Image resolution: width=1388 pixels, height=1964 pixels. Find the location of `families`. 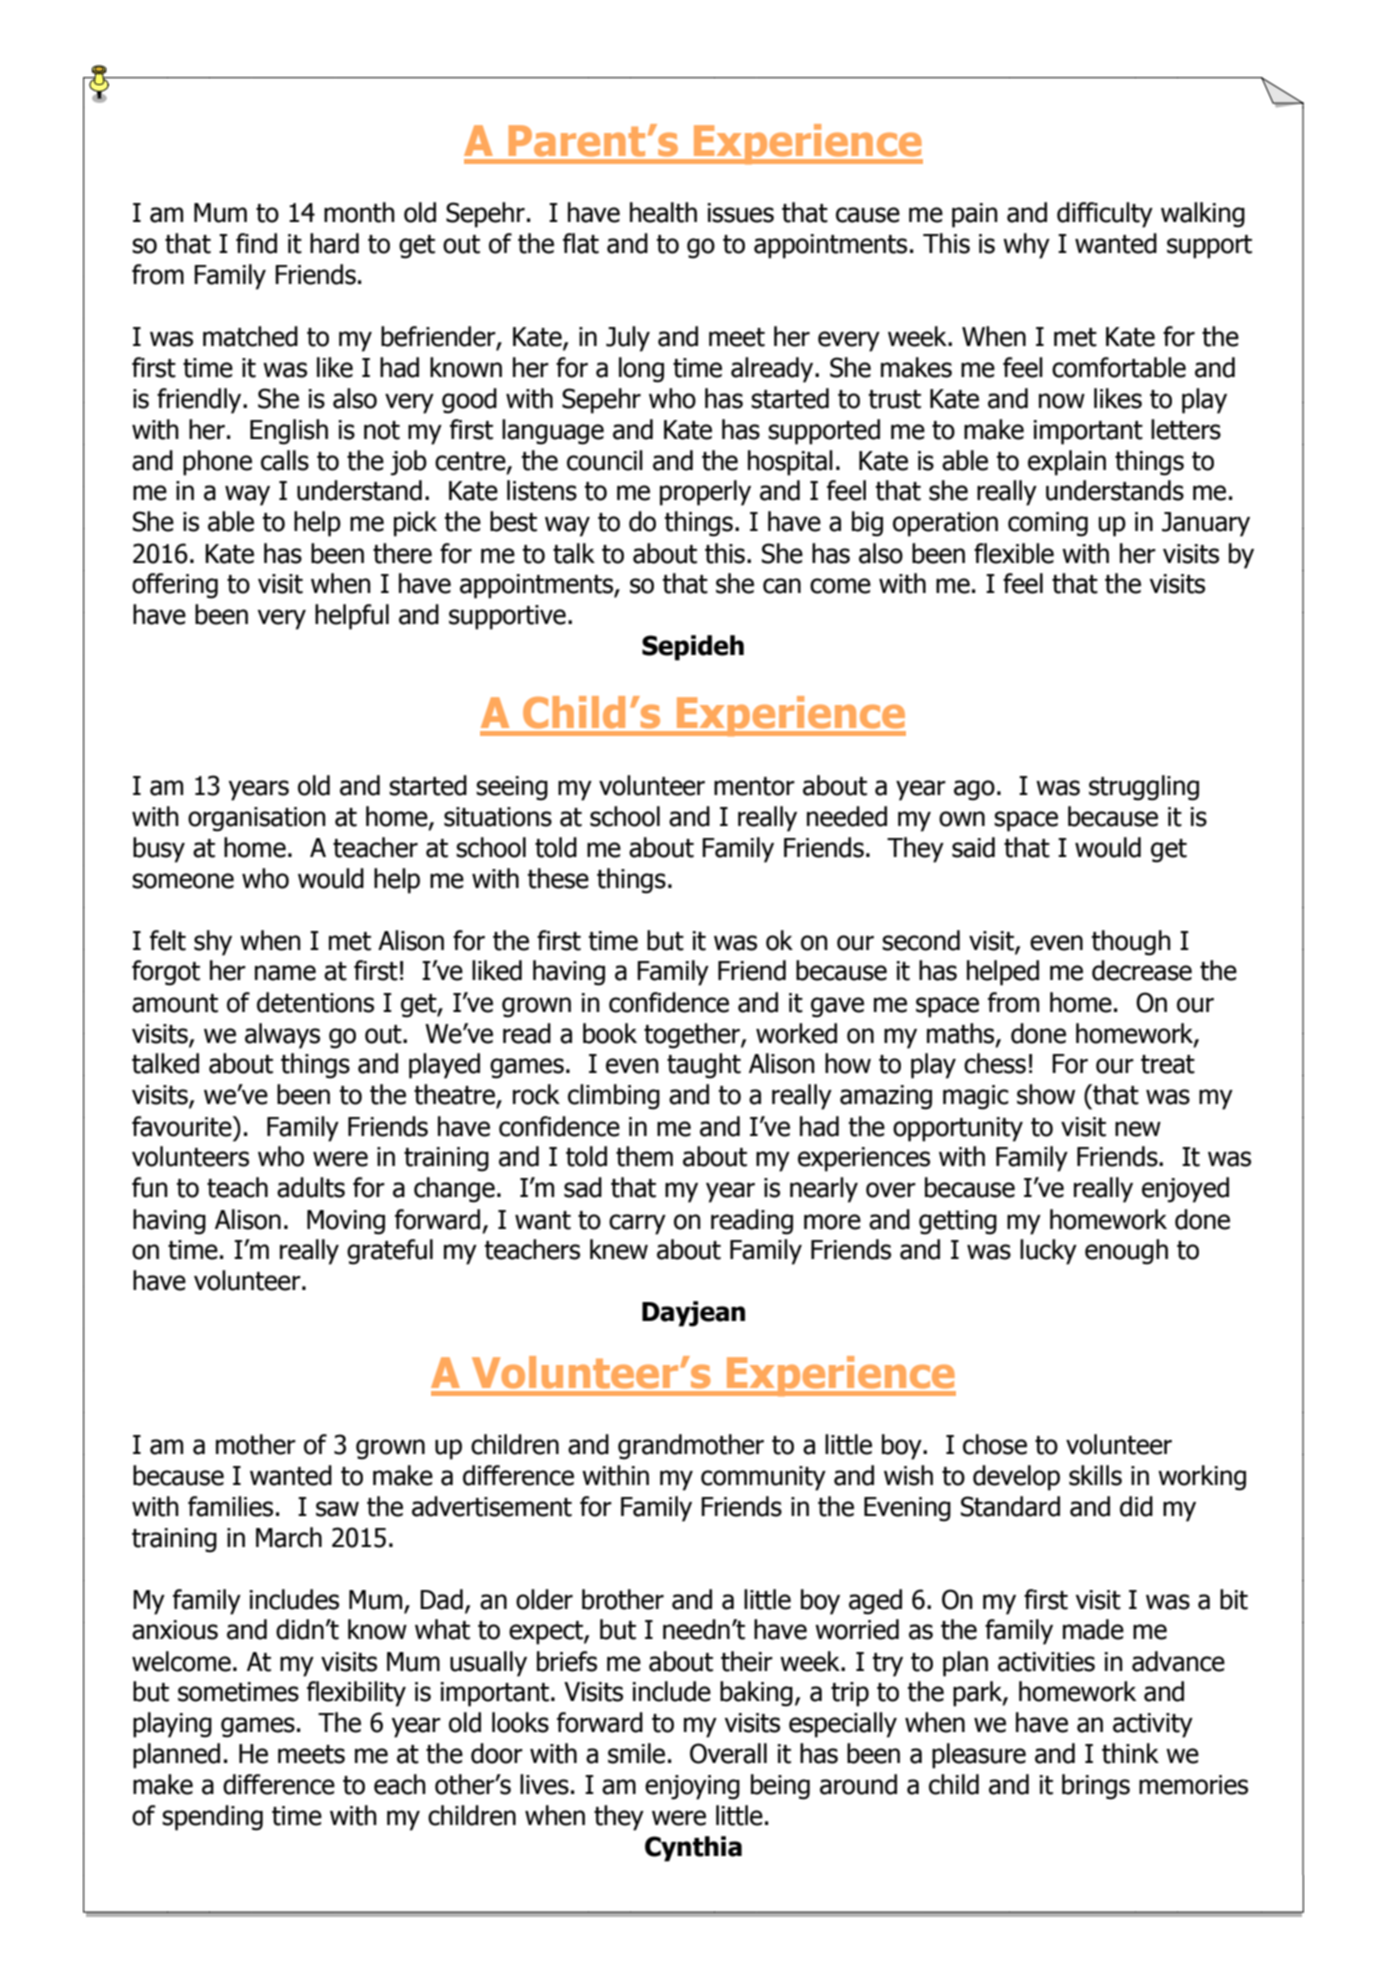

families is located at coordinates (230, 1506).
